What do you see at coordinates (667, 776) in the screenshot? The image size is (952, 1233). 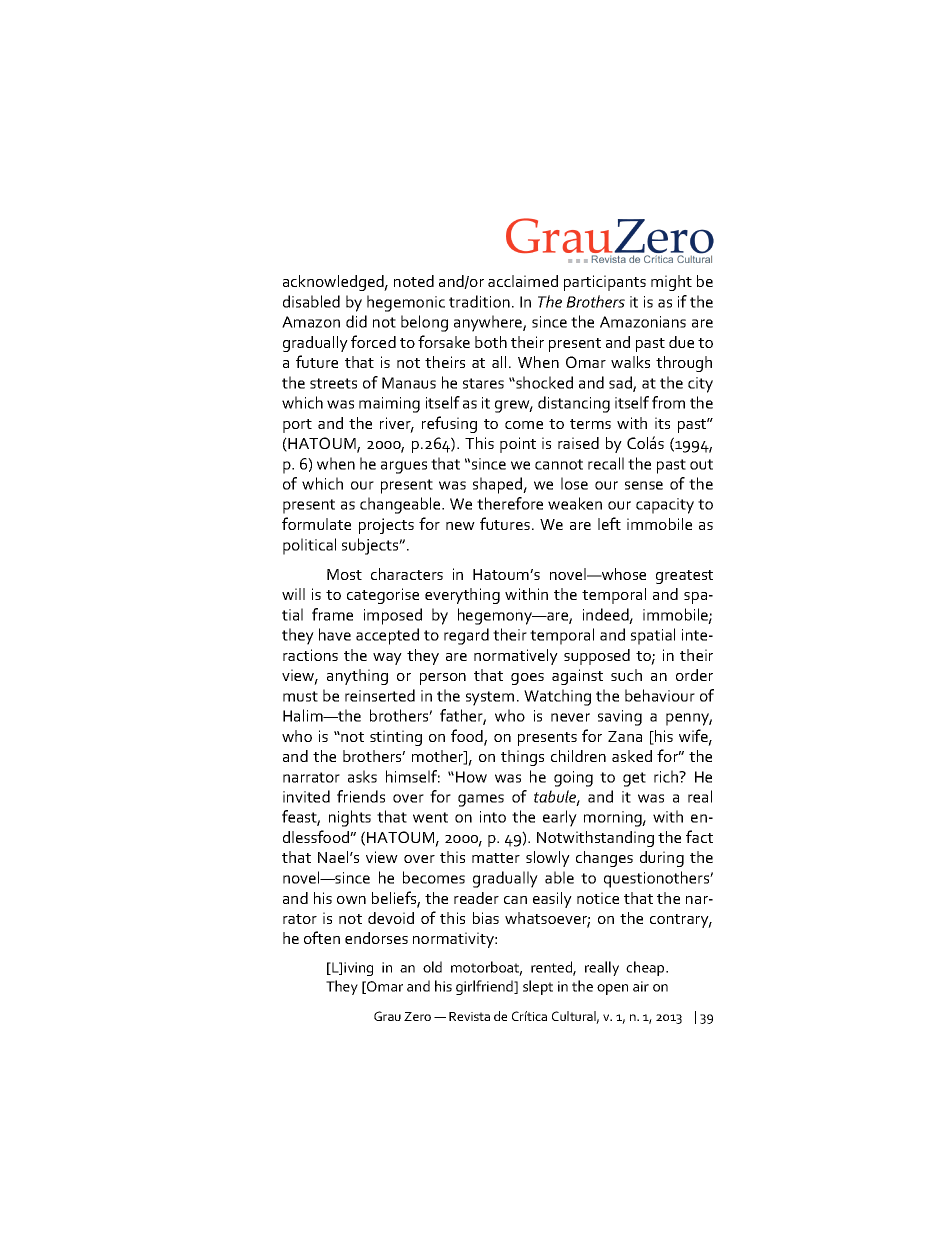 I see `rich` at bounding box center [667, 776].
